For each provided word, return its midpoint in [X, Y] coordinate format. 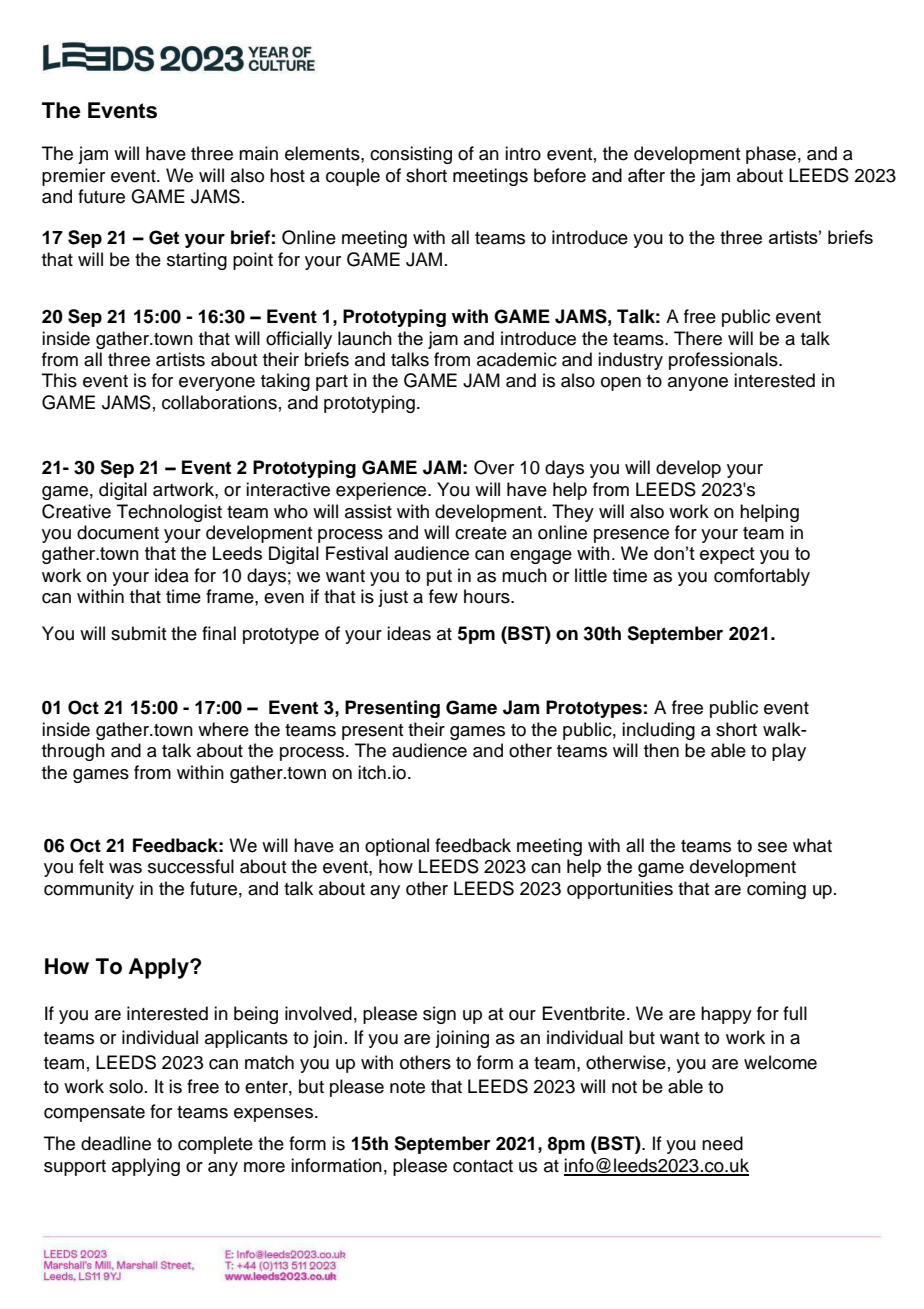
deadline [116, 1143]
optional [397, 847]
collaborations [219, 402]
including [658, 731]
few [443, 596]
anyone [698, 384]
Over [494, 467]
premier [73, 177]
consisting [411, 155]
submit [139, 633]
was [125, 868]
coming [776, 890]
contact [483, 1166]
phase [771, 155]
